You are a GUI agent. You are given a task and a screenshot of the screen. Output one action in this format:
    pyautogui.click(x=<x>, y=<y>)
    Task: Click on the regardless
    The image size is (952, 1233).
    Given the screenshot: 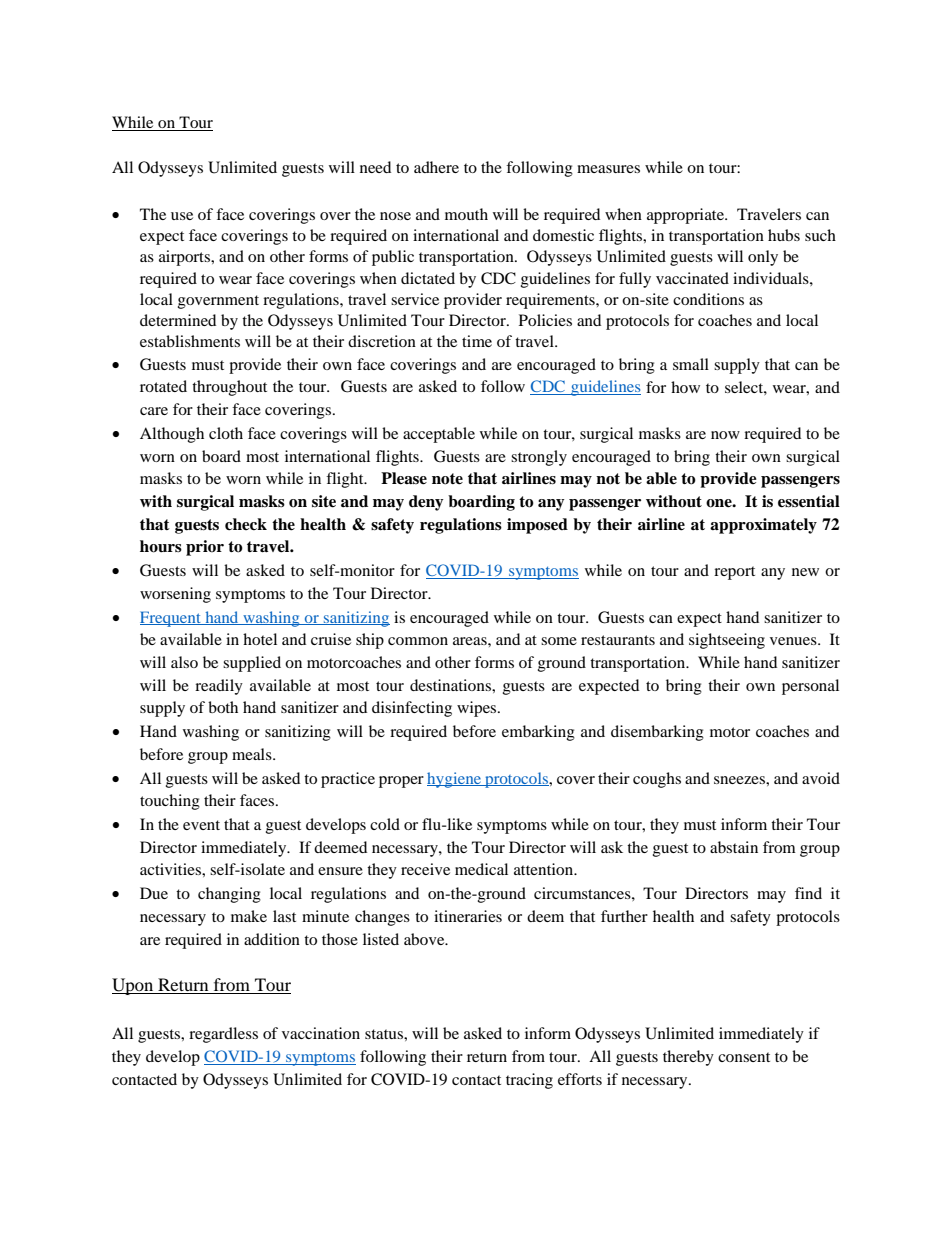 What is the action you would take?
    pyautogui.click(x=223, y=1035)
